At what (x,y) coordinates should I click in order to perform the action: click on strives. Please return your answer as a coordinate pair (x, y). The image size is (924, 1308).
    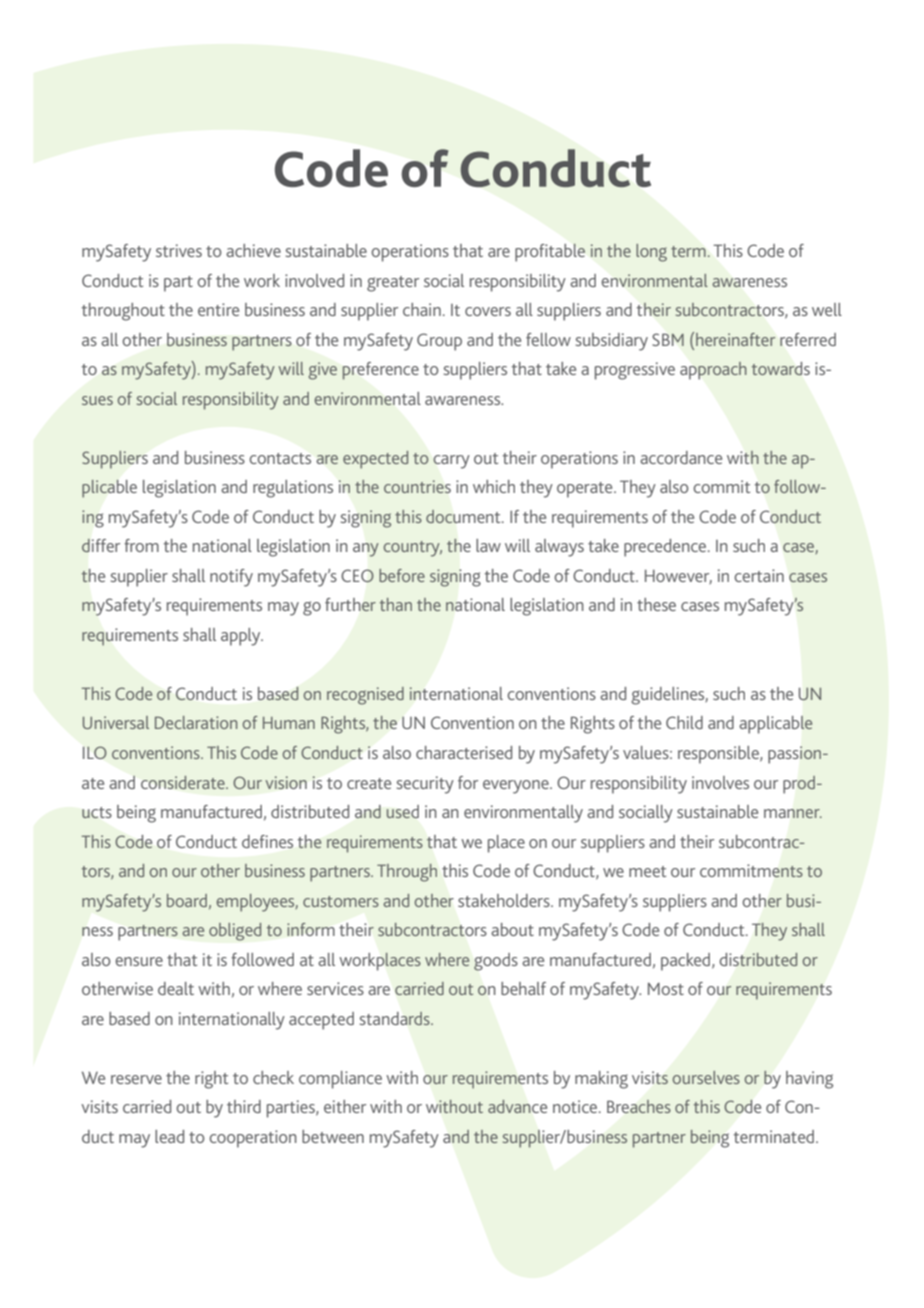
    Looking at the image, I should click on (179, 250).
